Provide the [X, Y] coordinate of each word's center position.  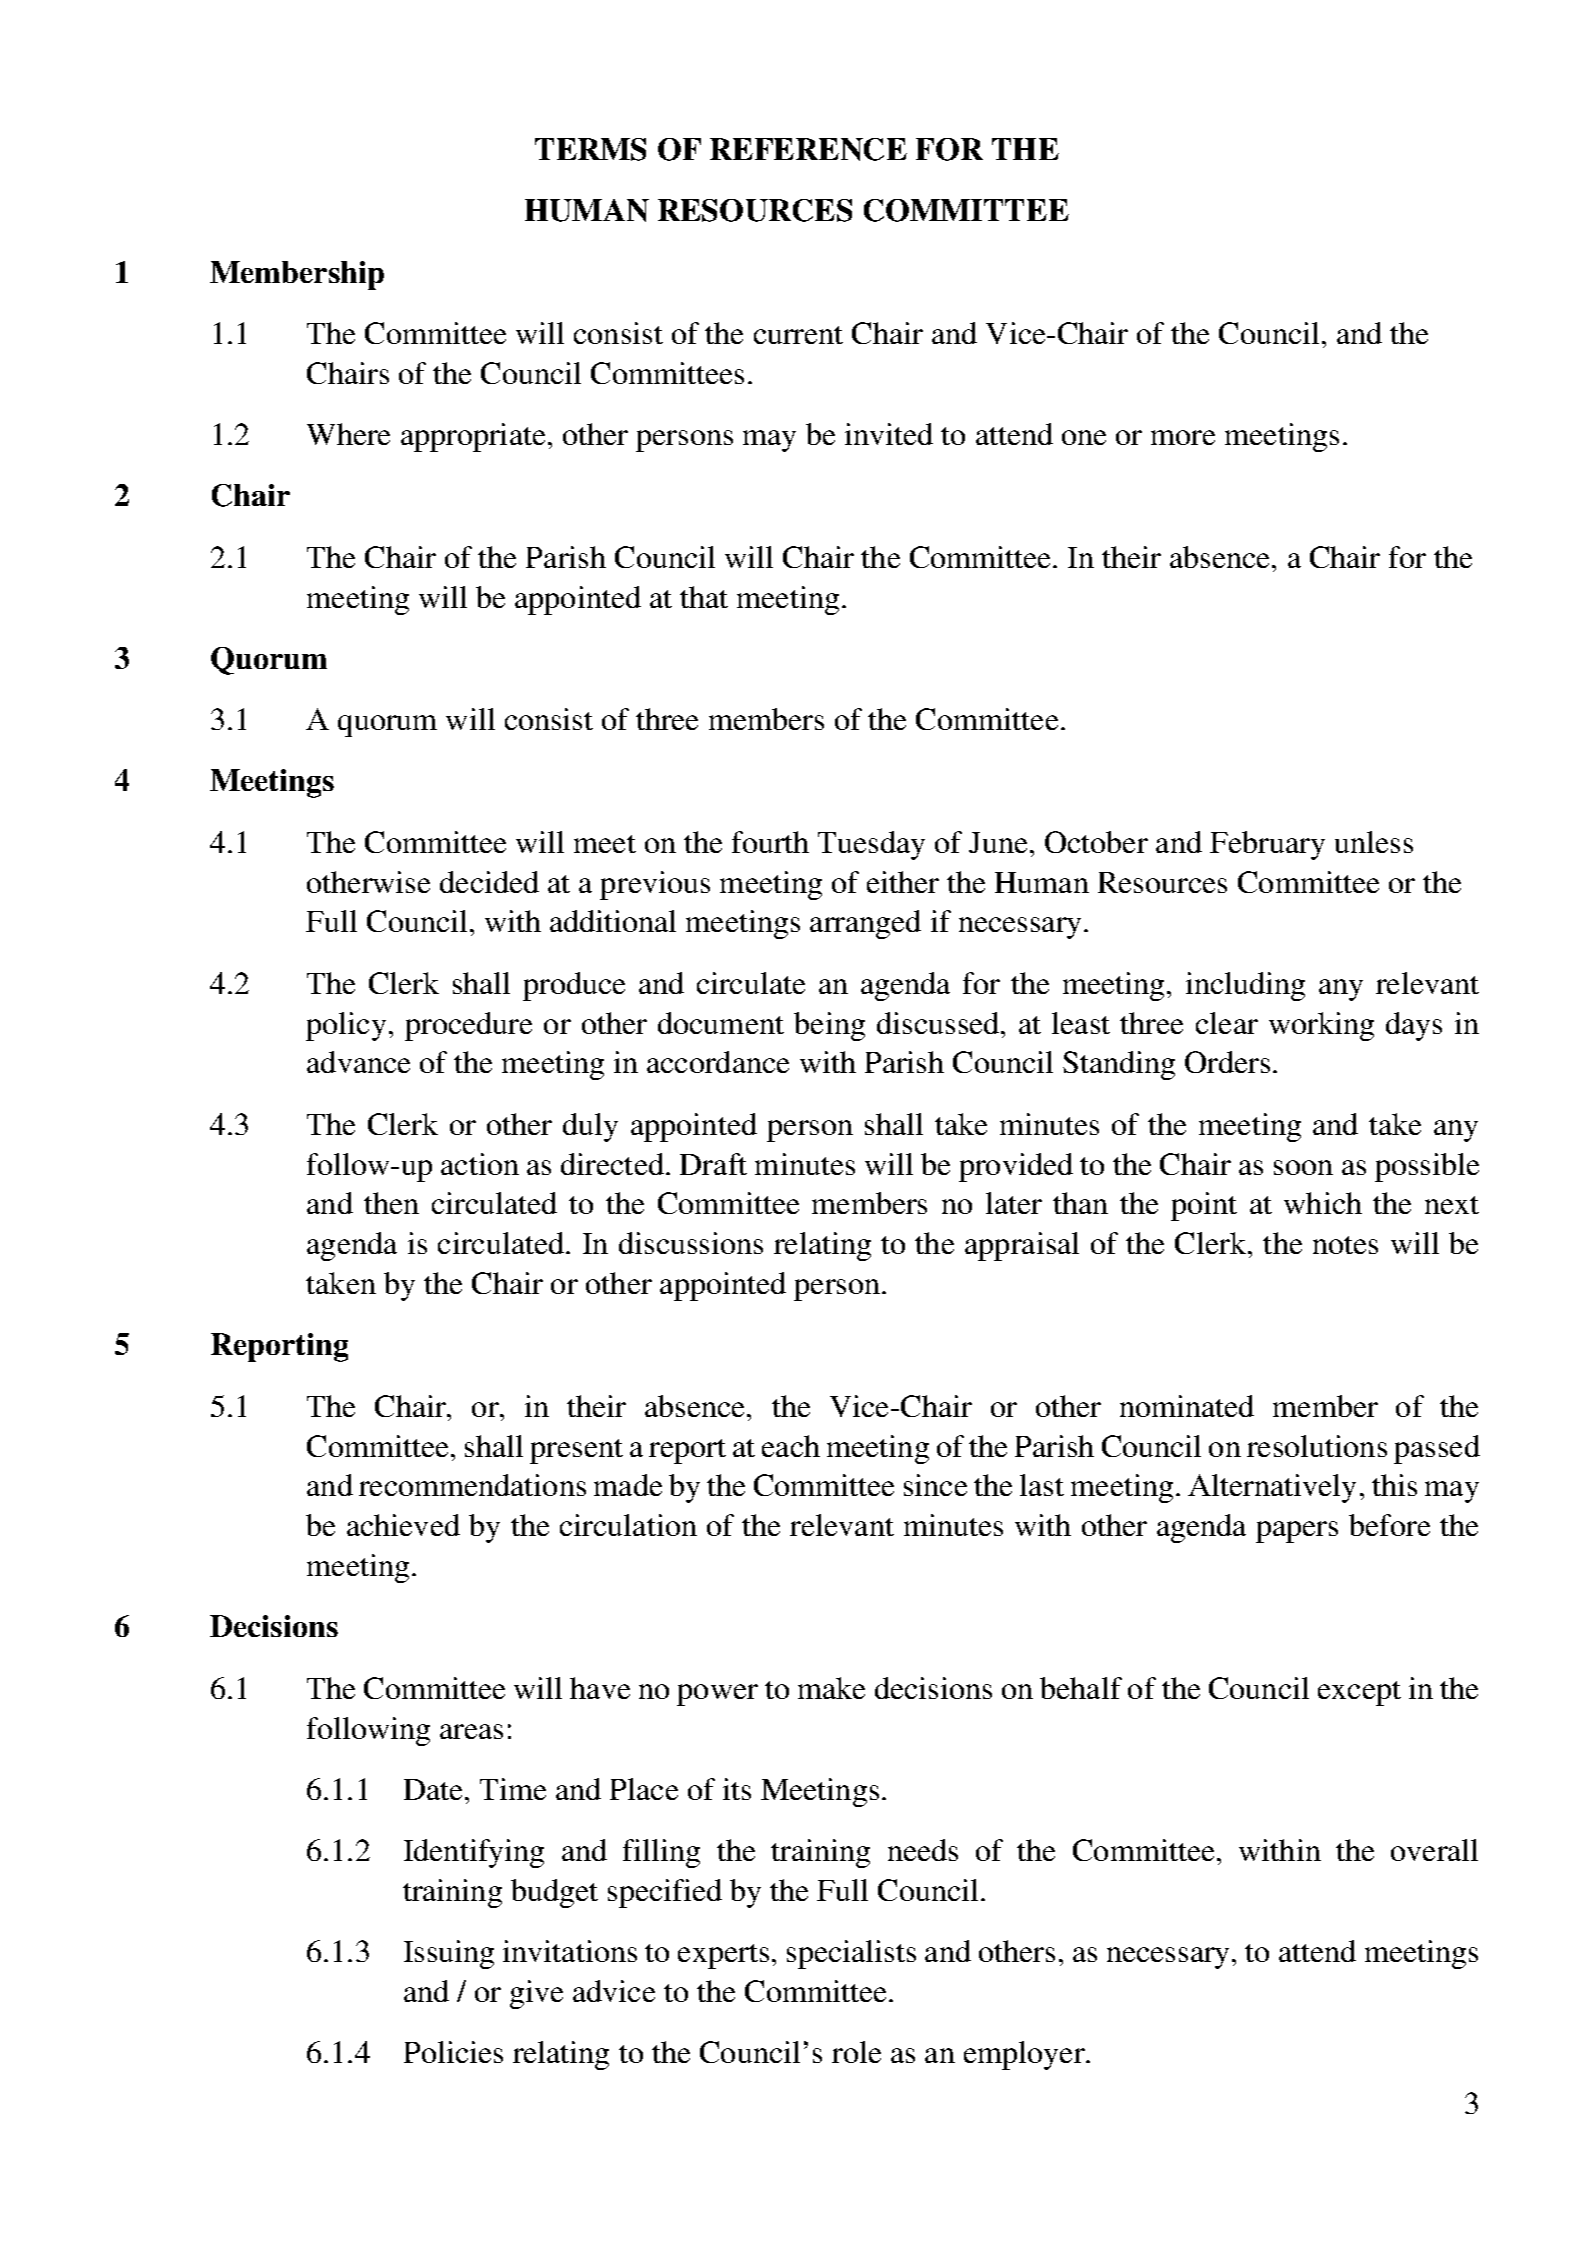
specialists [851, 1954]
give [536, 1994]
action [480, 1164]
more [1183, 437]
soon [1303, 1167]
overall [1434, 1850]
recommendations [472, 1485]
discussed [939, 1023]
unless [1374, 842]
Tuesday [871, 845]
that [704, 597]
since [935, 1485]
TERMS [590, 149]
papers [1297, 1532]
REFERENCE [808, 149]
